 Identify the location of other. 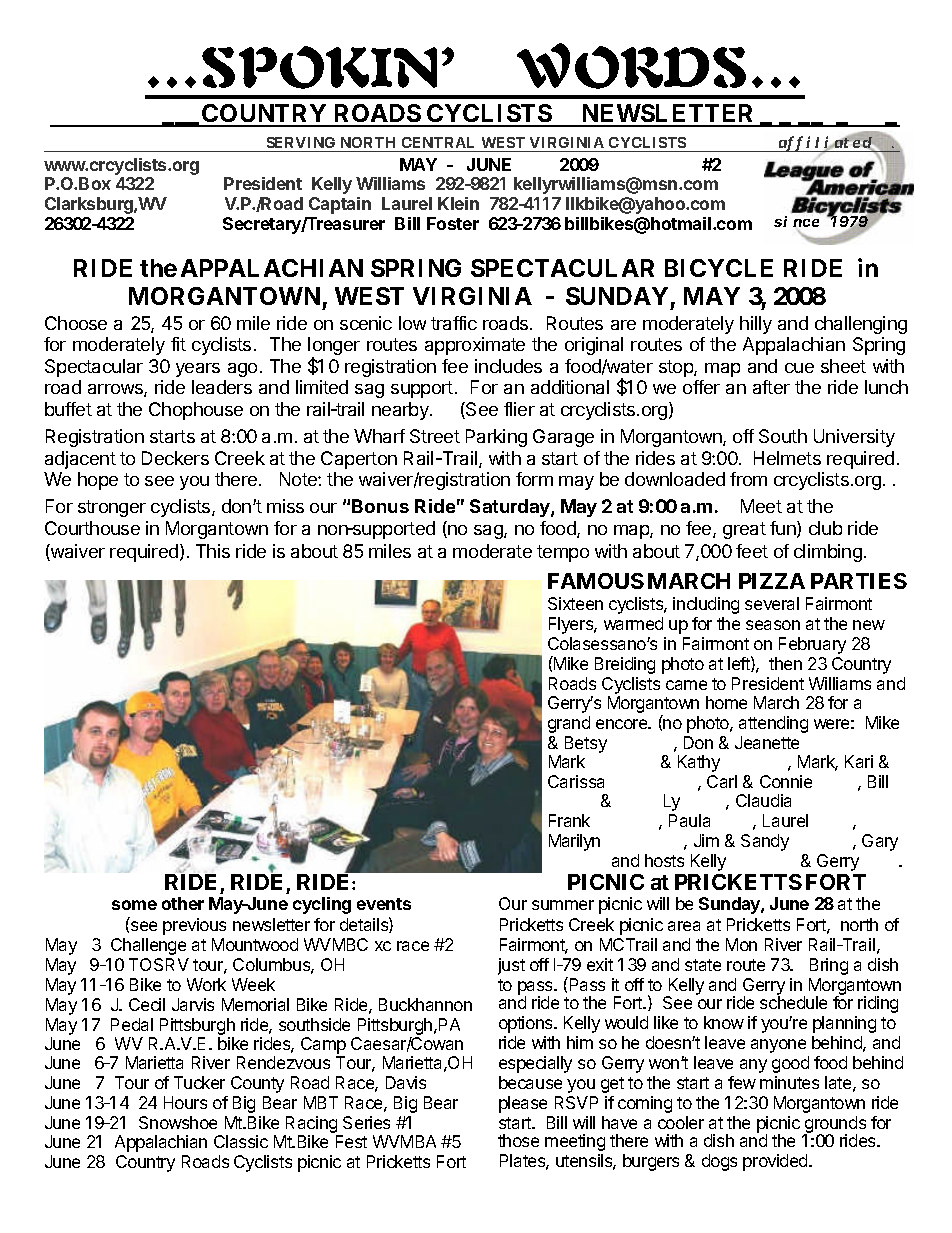
(183, 903).
